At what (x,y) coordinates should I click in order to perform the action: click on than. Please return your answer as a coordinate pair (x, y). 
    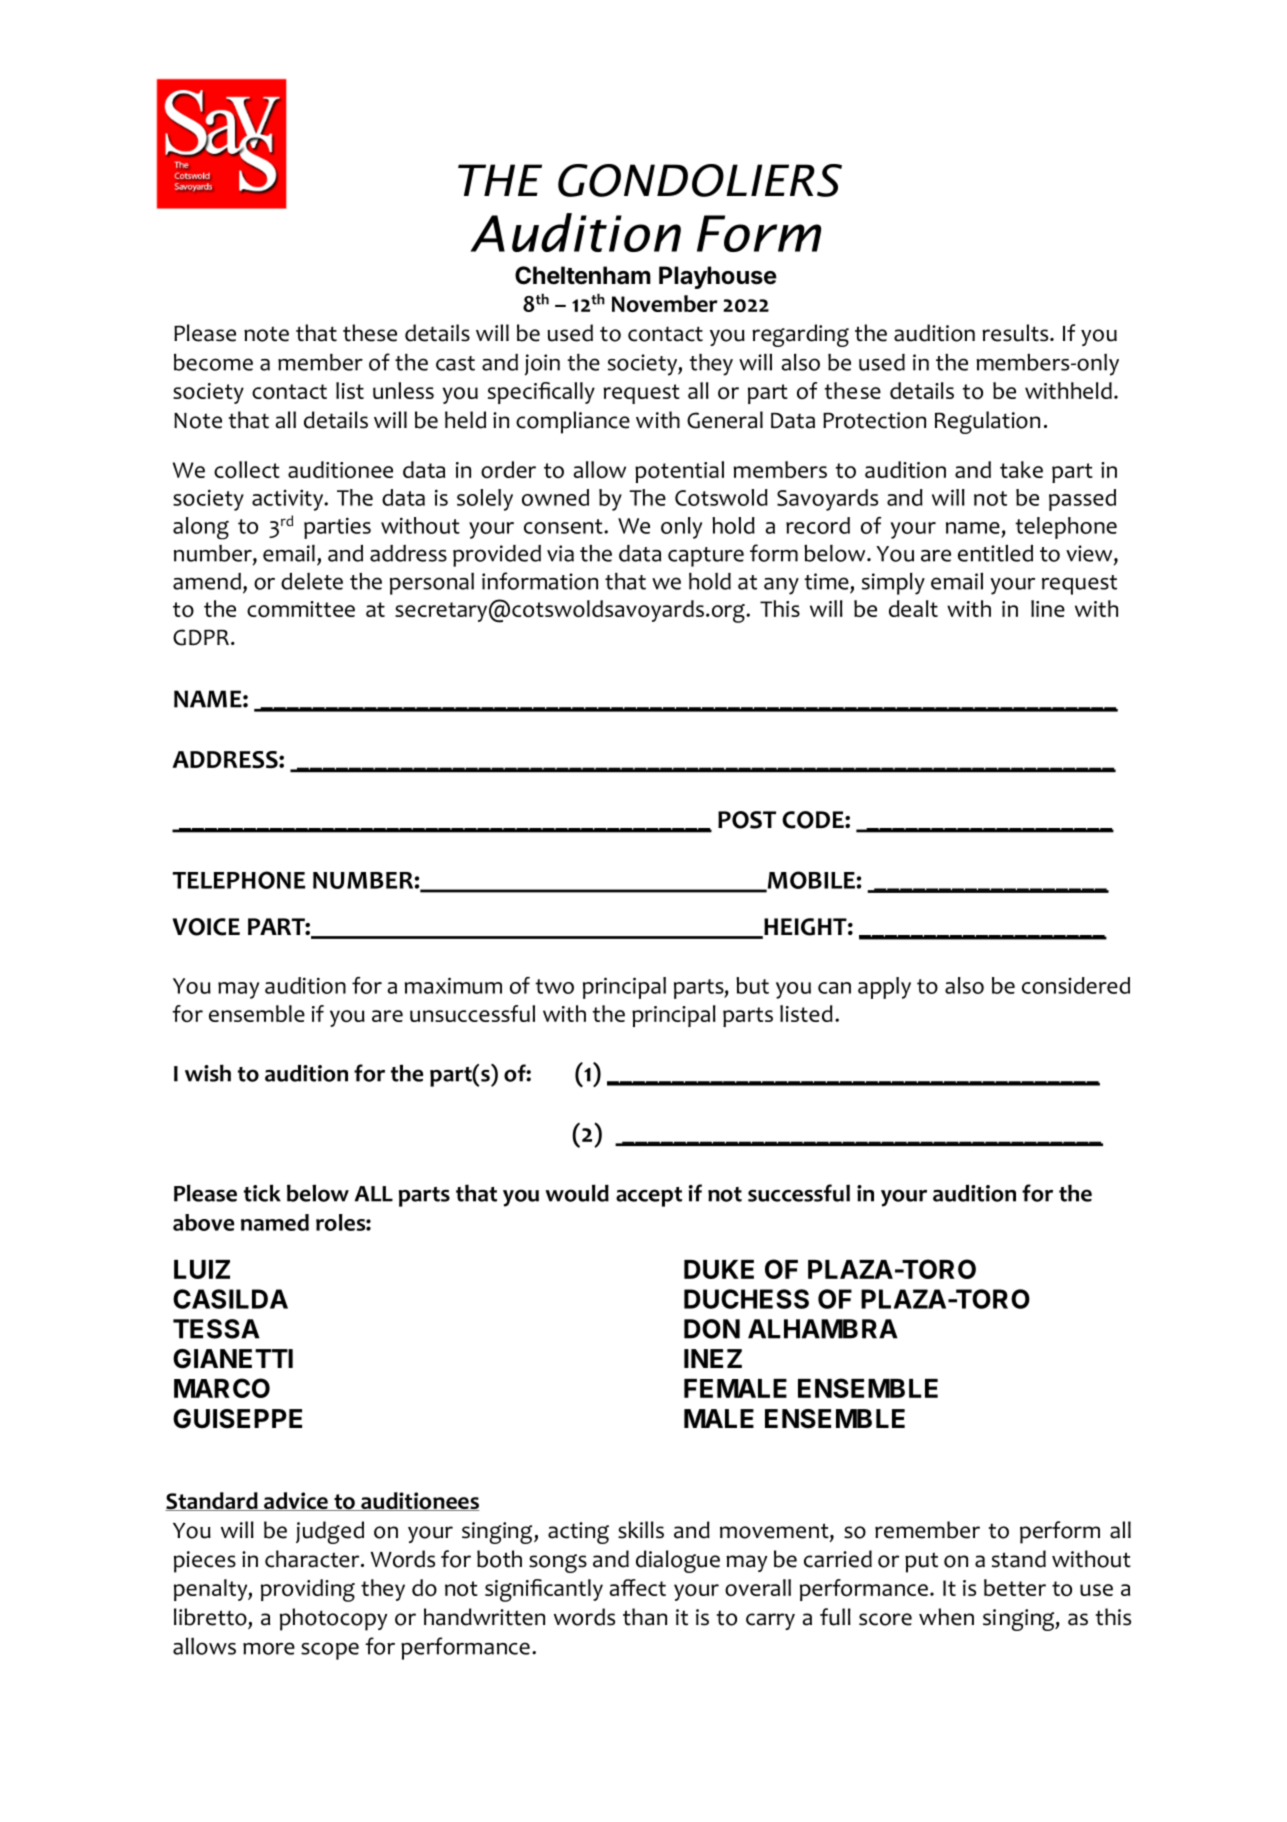
    Looking at the image, I should click on (645, 1617).
